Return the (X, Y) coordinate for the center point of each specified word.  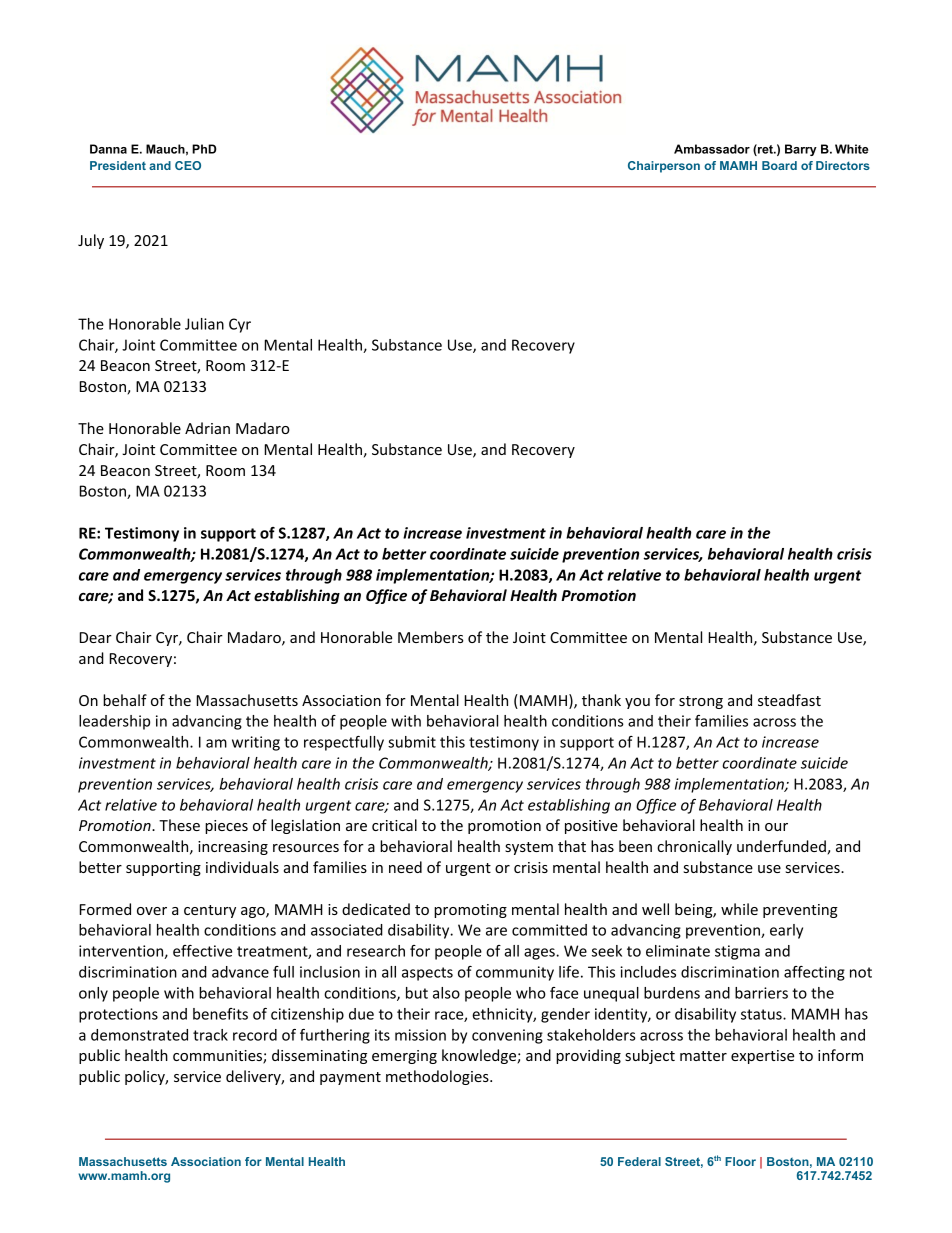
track (210, 1035)
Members (431, 637)
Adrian (207, 428)
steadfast (789, 700)
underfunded (782, 847)
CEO (188, 165)
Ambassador (712, 149)
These (179, 825)
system (529, 848)
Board (779, 165)
